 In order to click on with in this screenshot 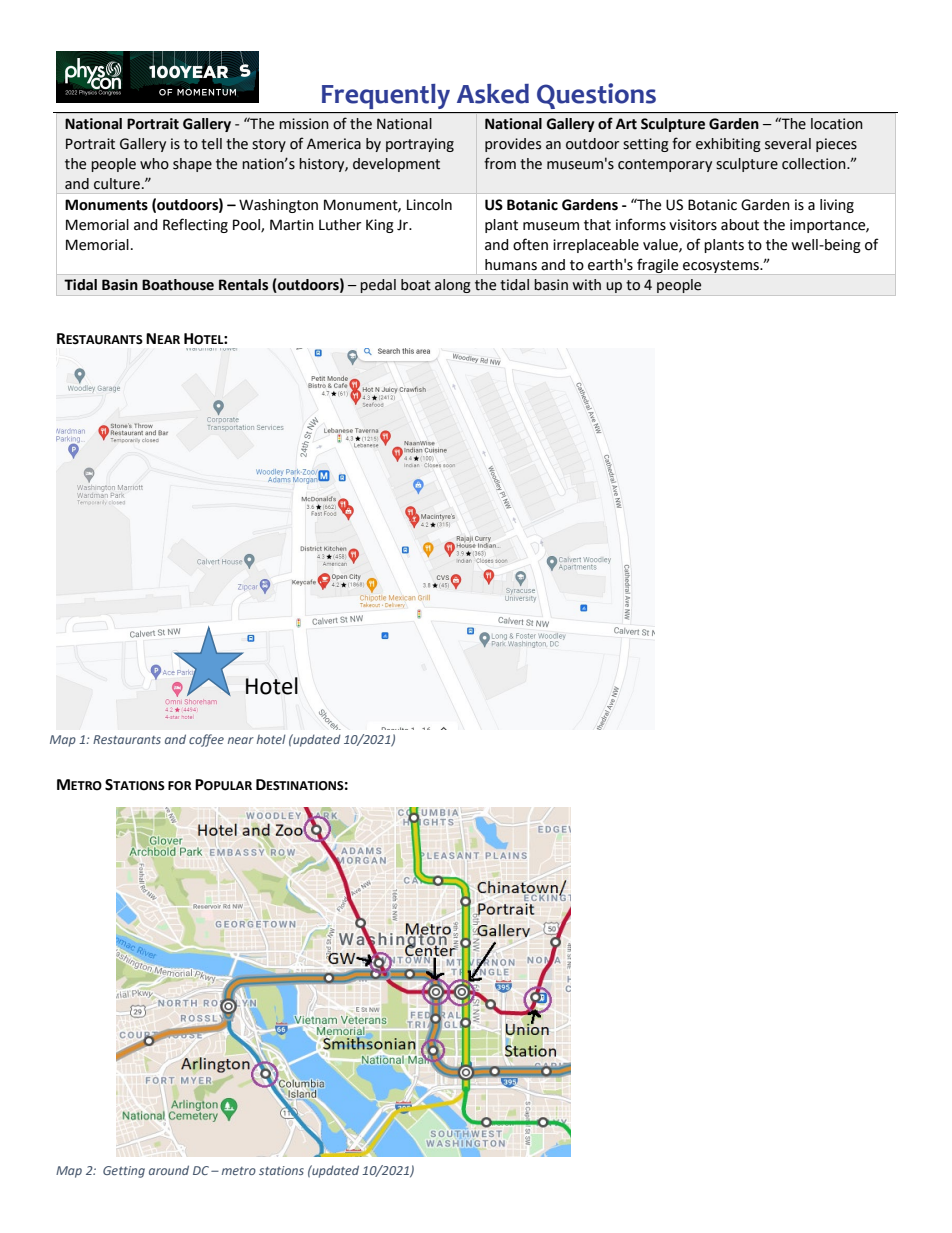, I will do `click(587, 285)`.
